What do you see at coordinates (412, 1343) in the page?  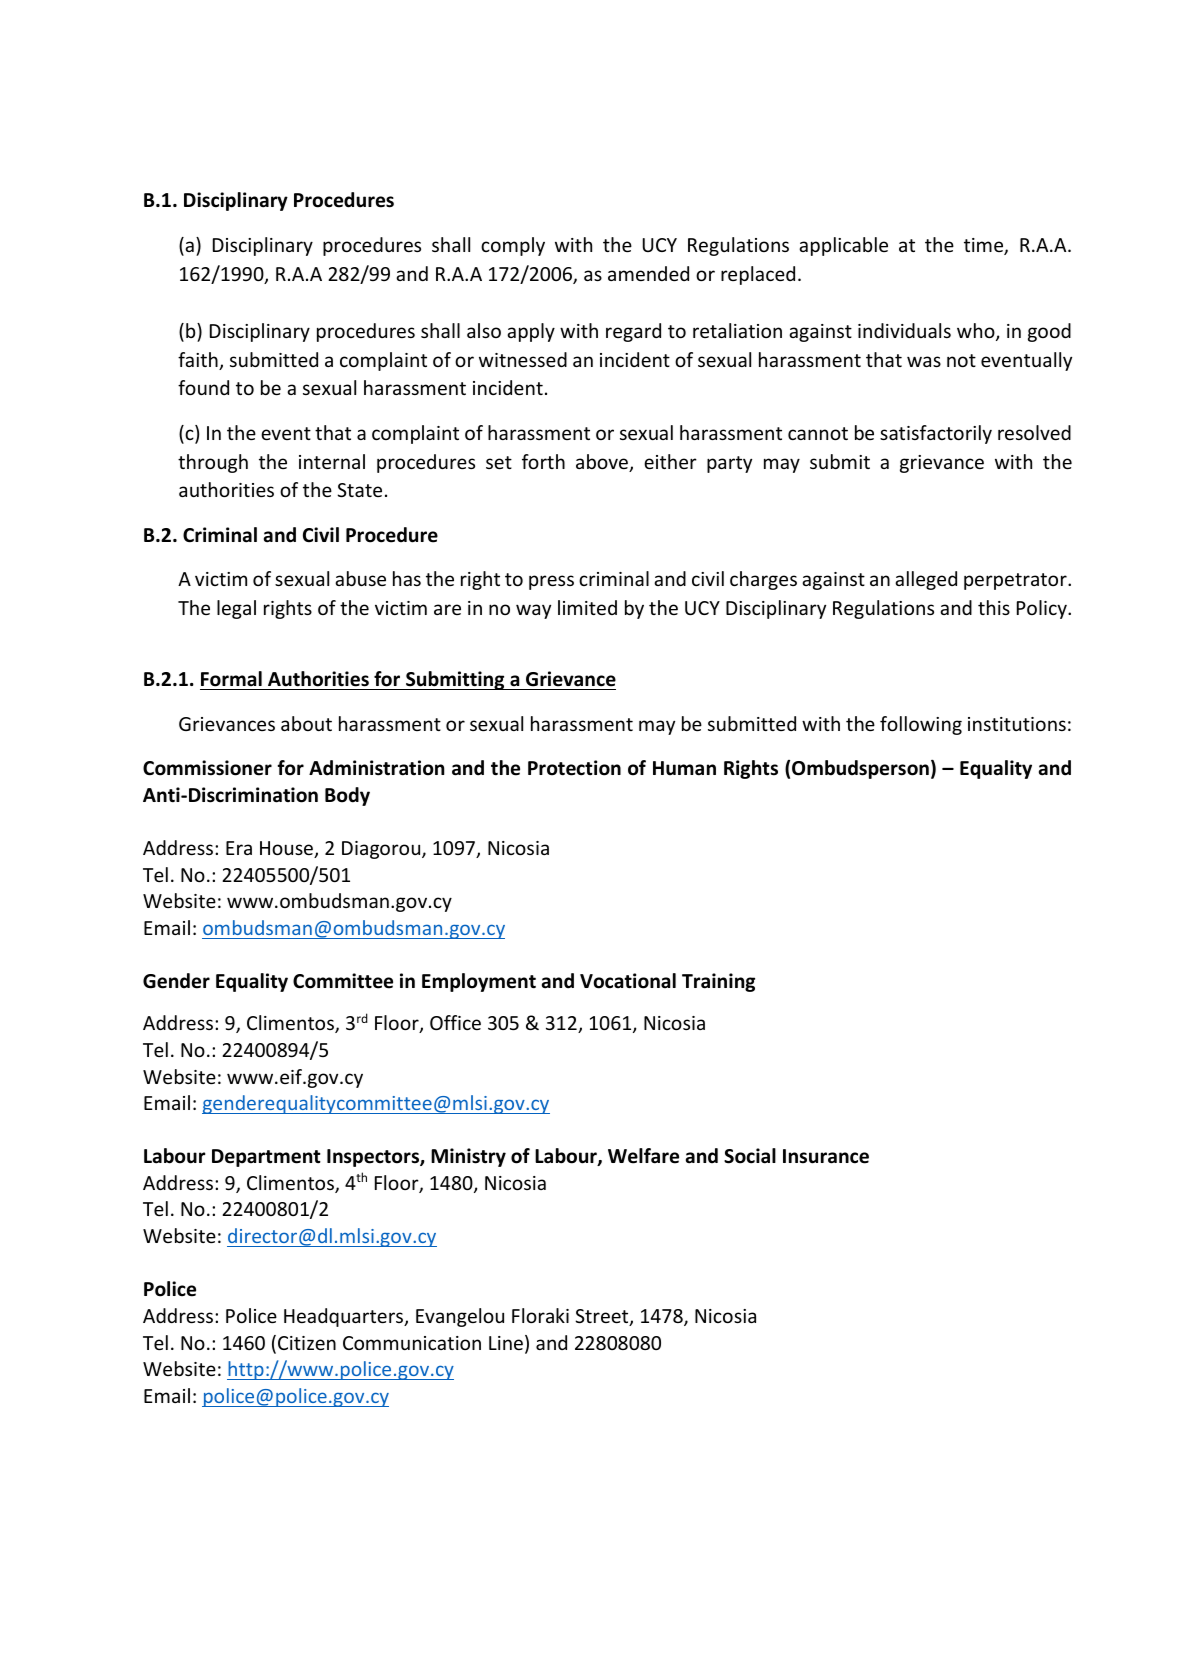 I see `Communication` at bounding box center [412, 1343].
